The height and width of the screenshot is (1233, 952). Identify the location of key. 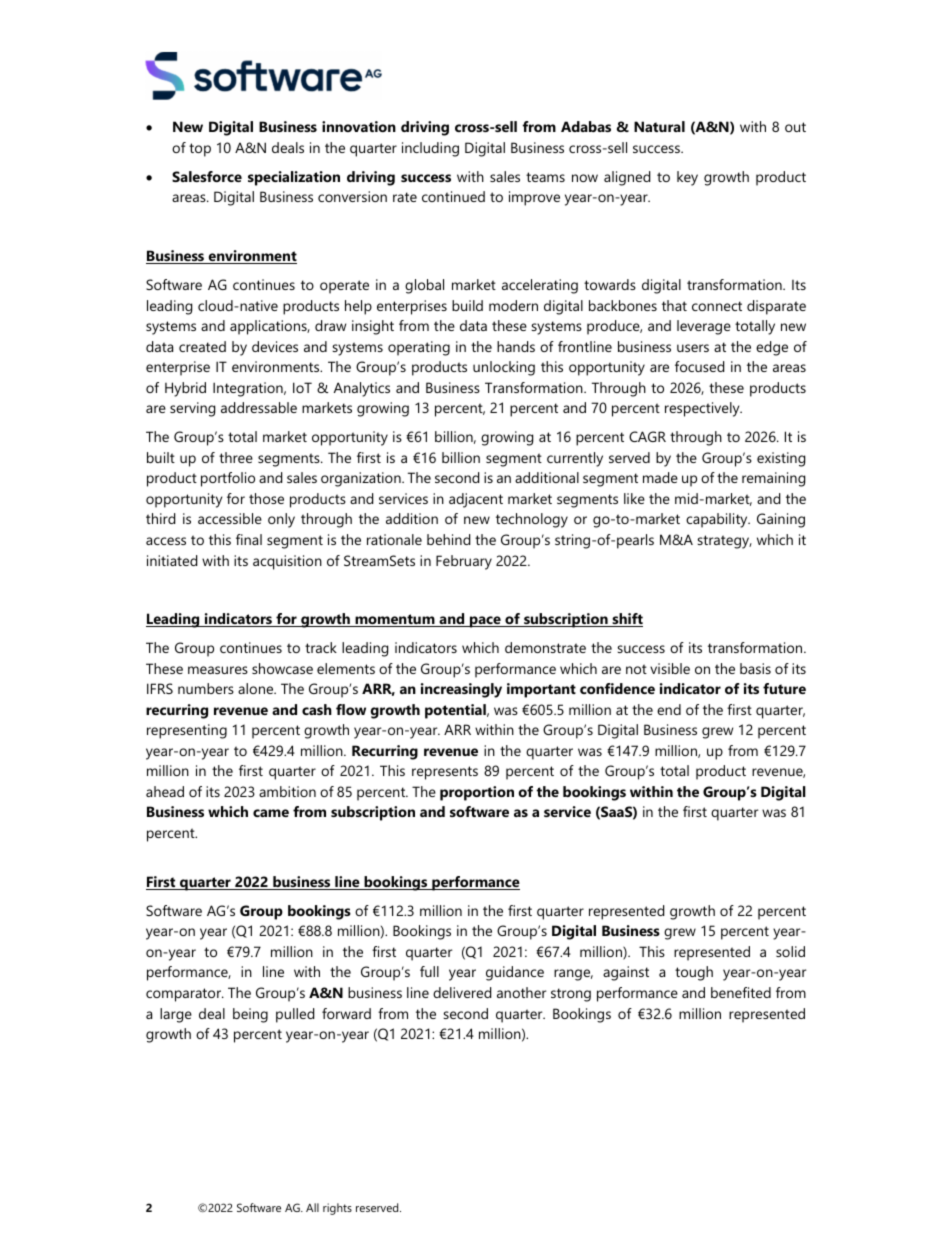
(687, 178).
